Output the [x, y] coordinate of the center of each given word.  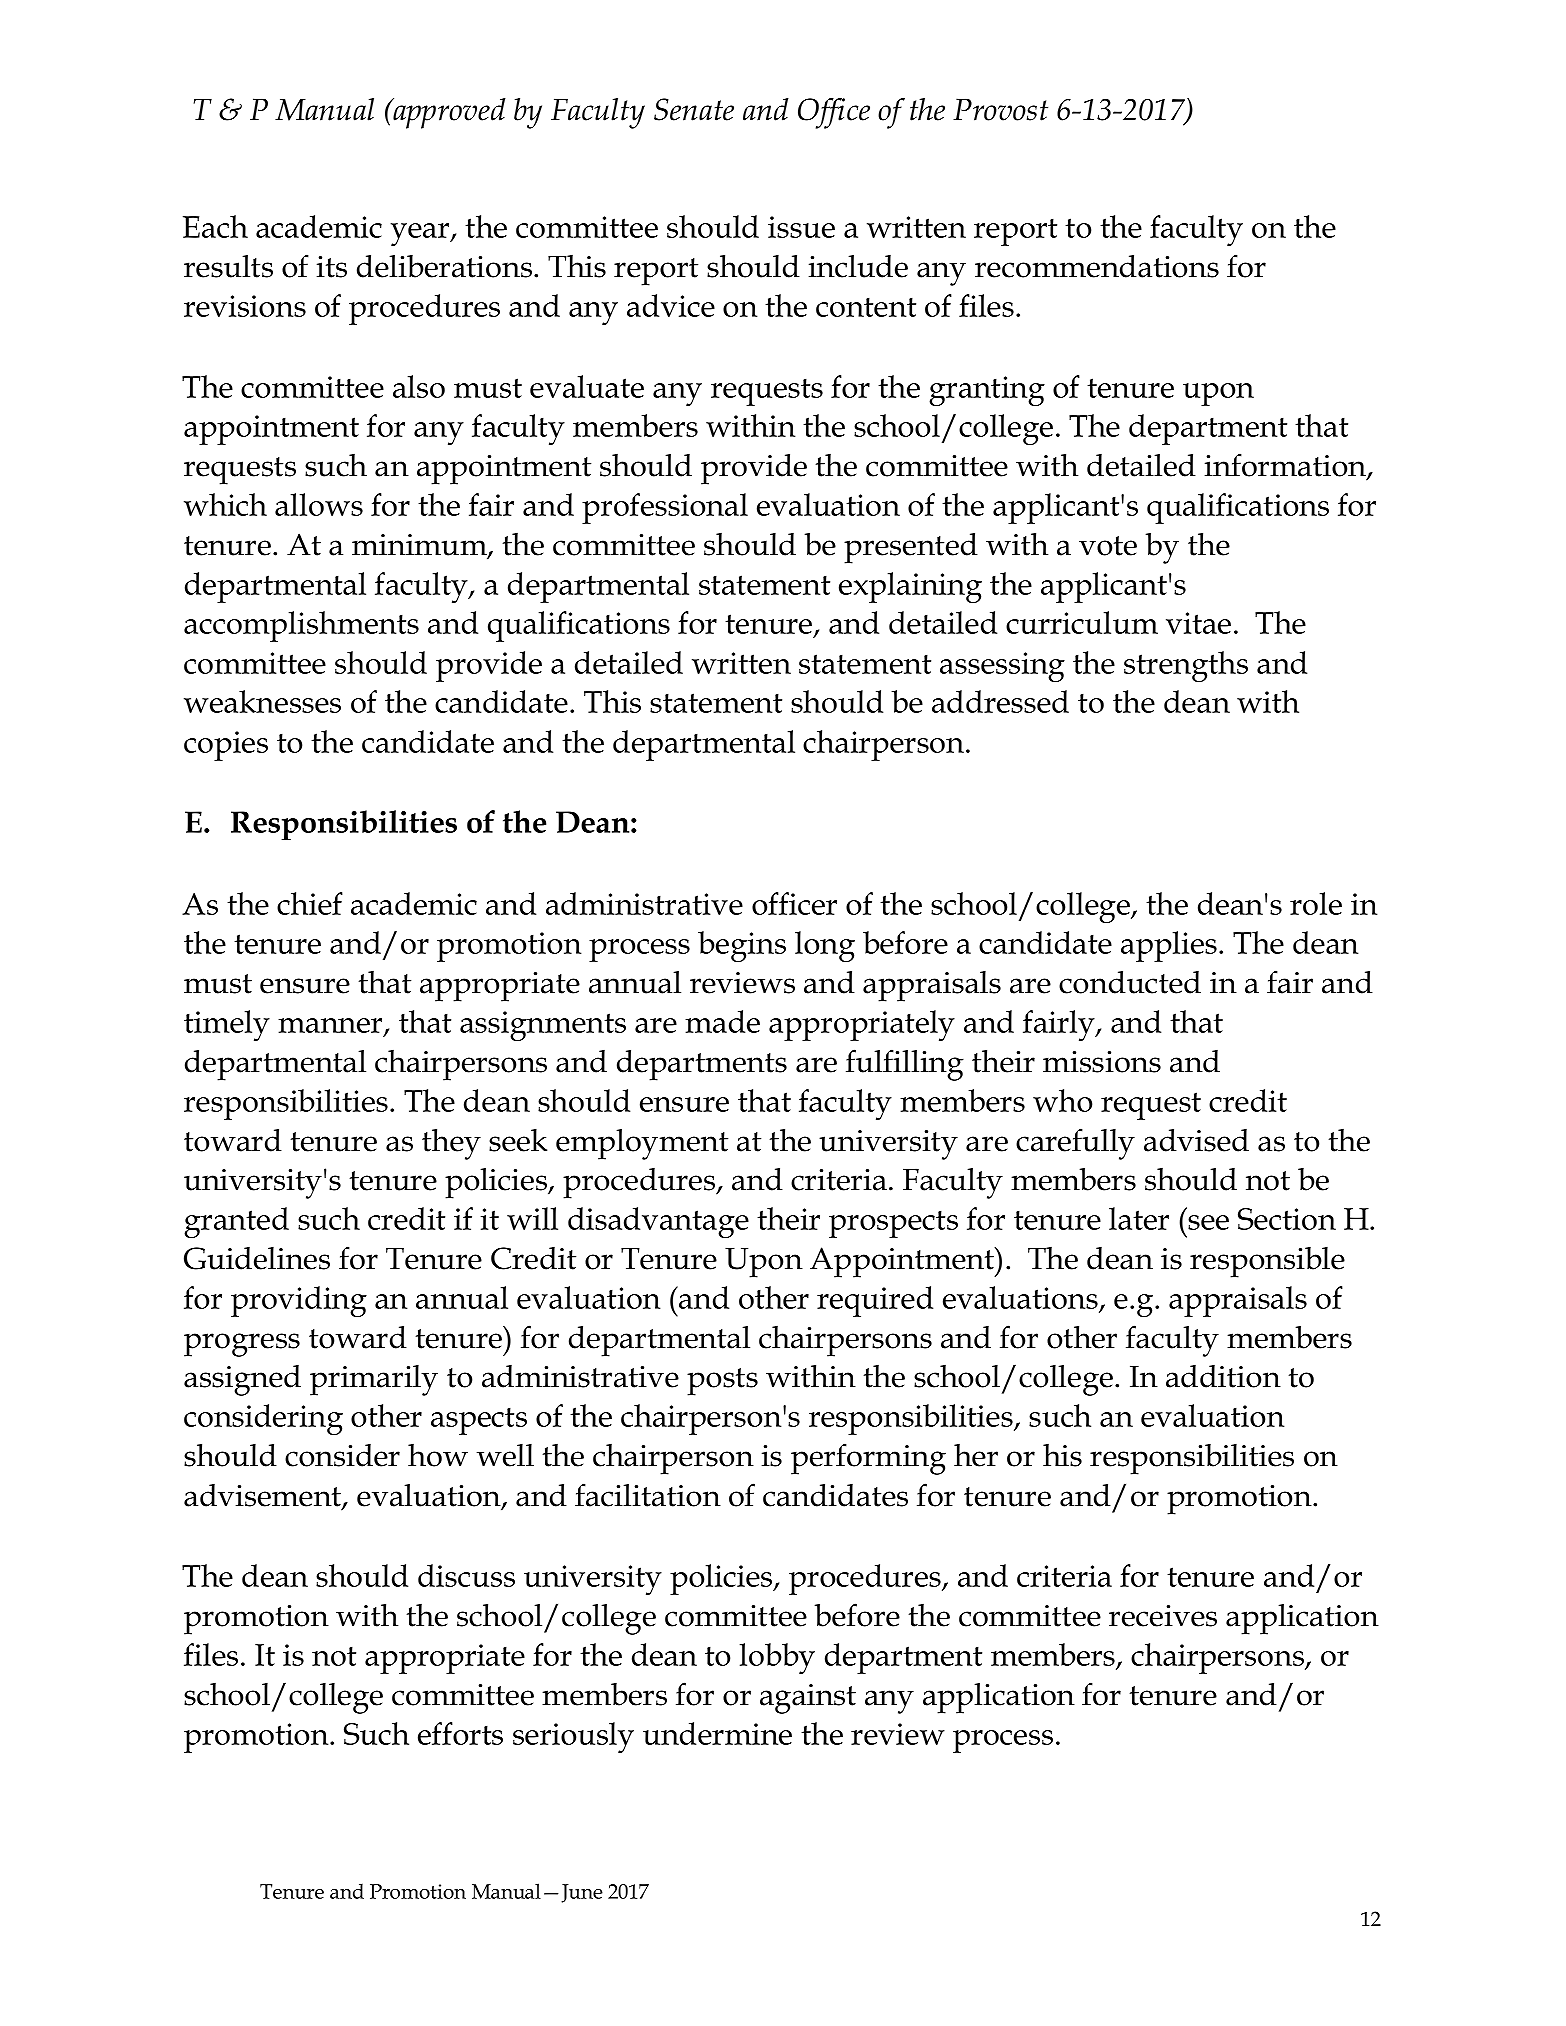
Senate [694, 109]
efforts [460, 1733]
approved [448, 113]
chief [310, 903]
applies [1169, 946]
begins [742, 946]
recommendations [1097, 266]
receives [1163, 1616]
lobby [777, 1658]
